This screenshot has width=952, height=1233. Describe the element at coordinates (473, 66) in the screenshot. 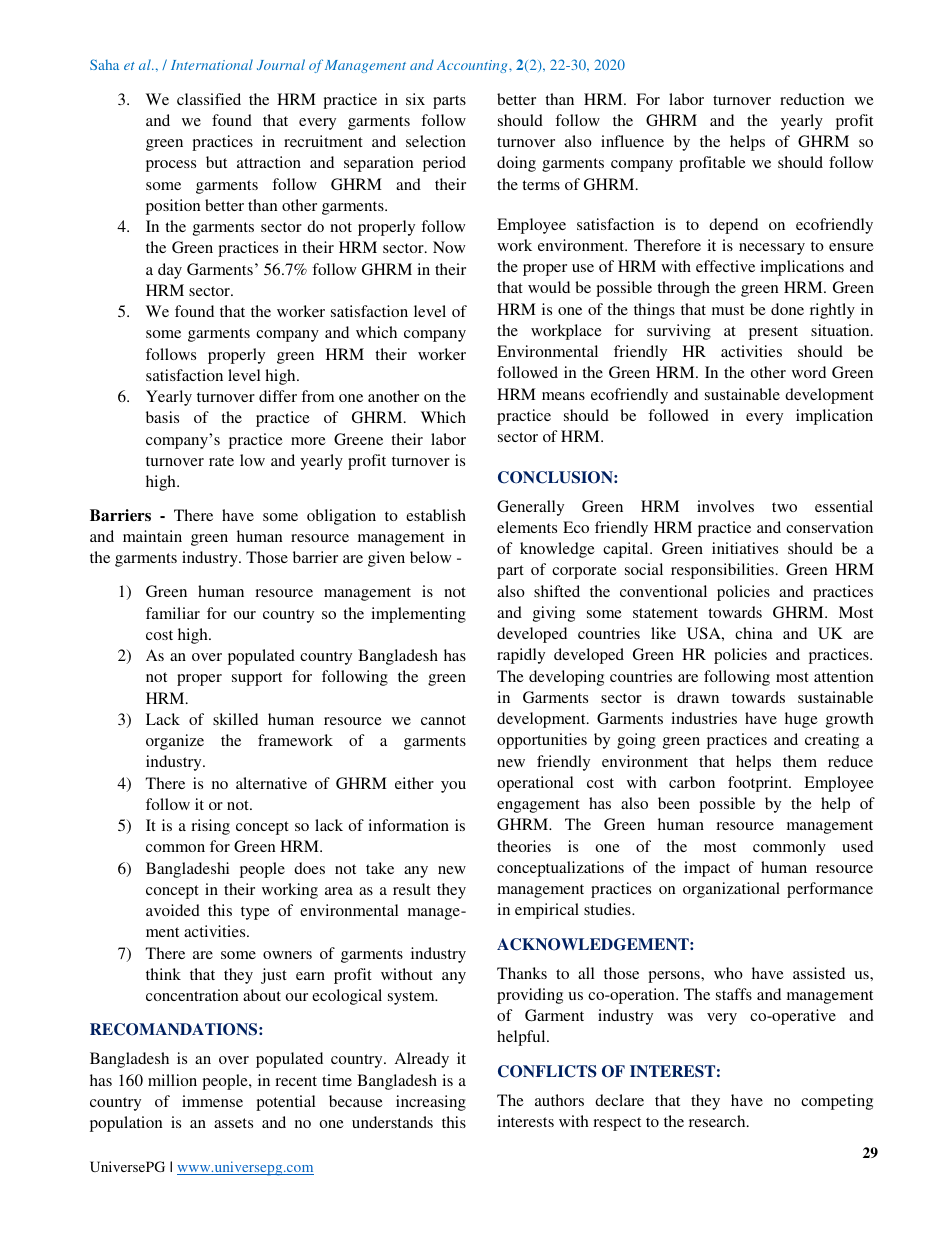

I see `Accounting` at that location.
